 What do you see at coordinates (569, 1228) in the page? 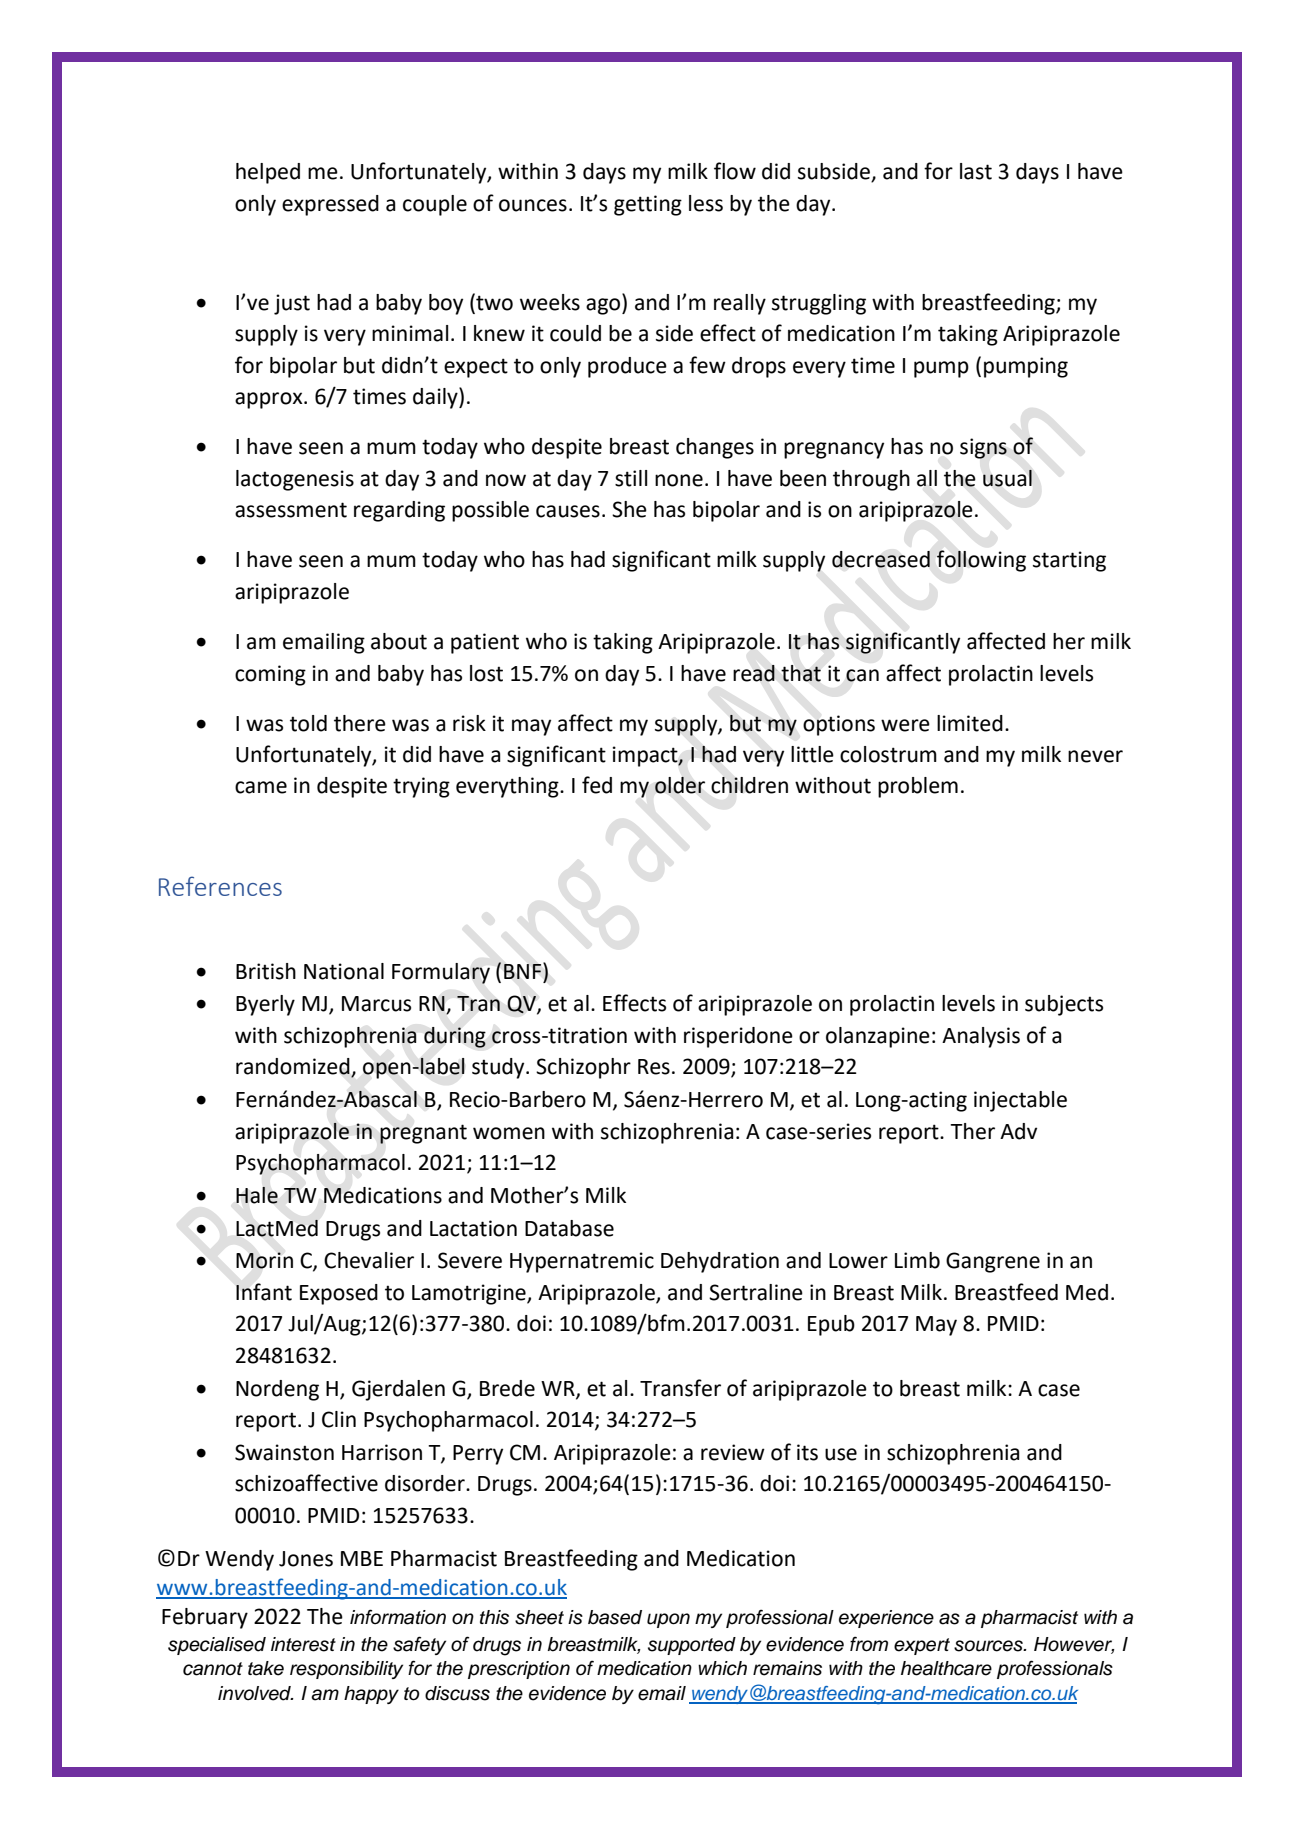
I see `Database` at bounding box center [569, 1228].
